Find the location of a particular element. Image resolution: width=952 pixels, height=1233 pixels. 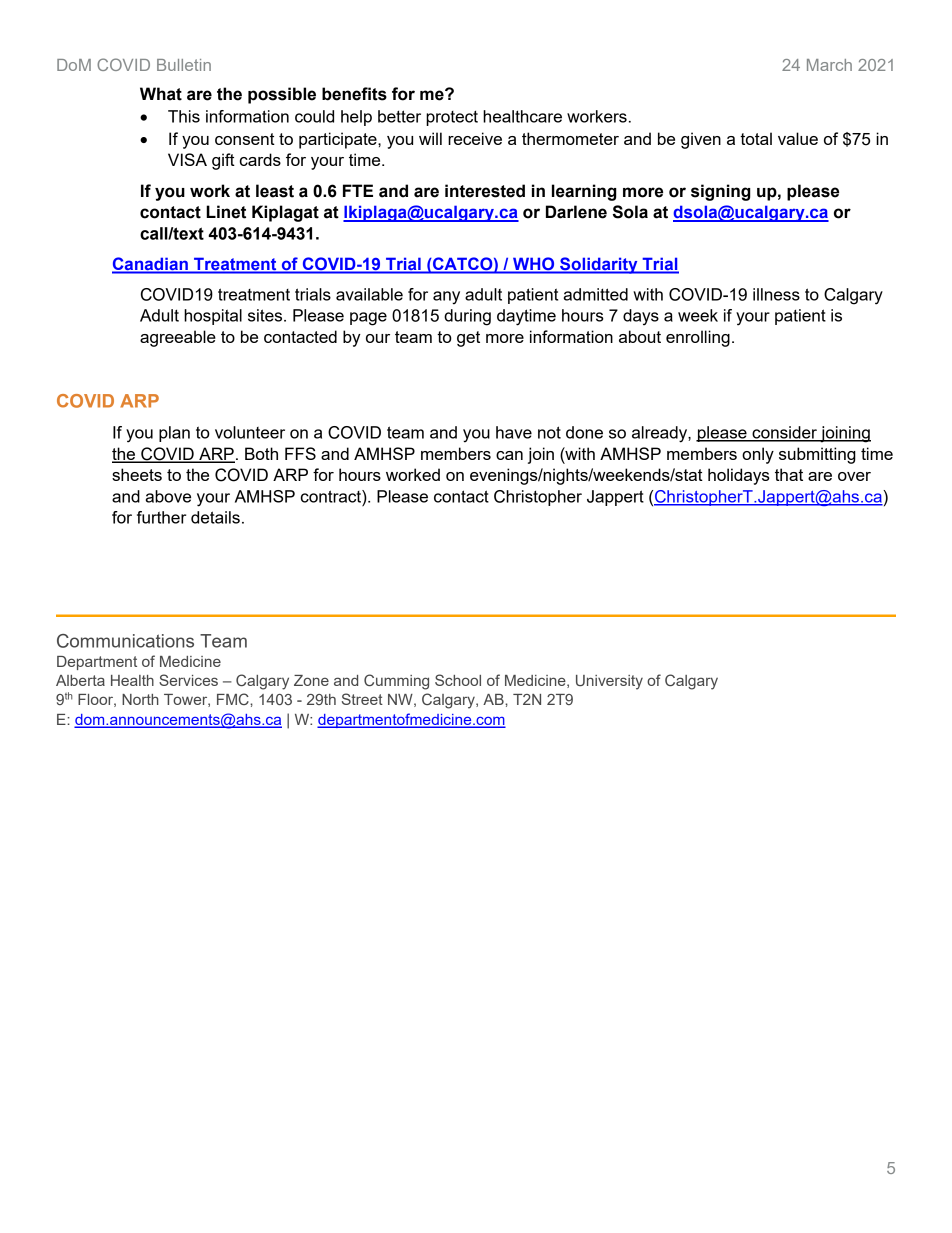

School is located at coordinates (458, 680).
